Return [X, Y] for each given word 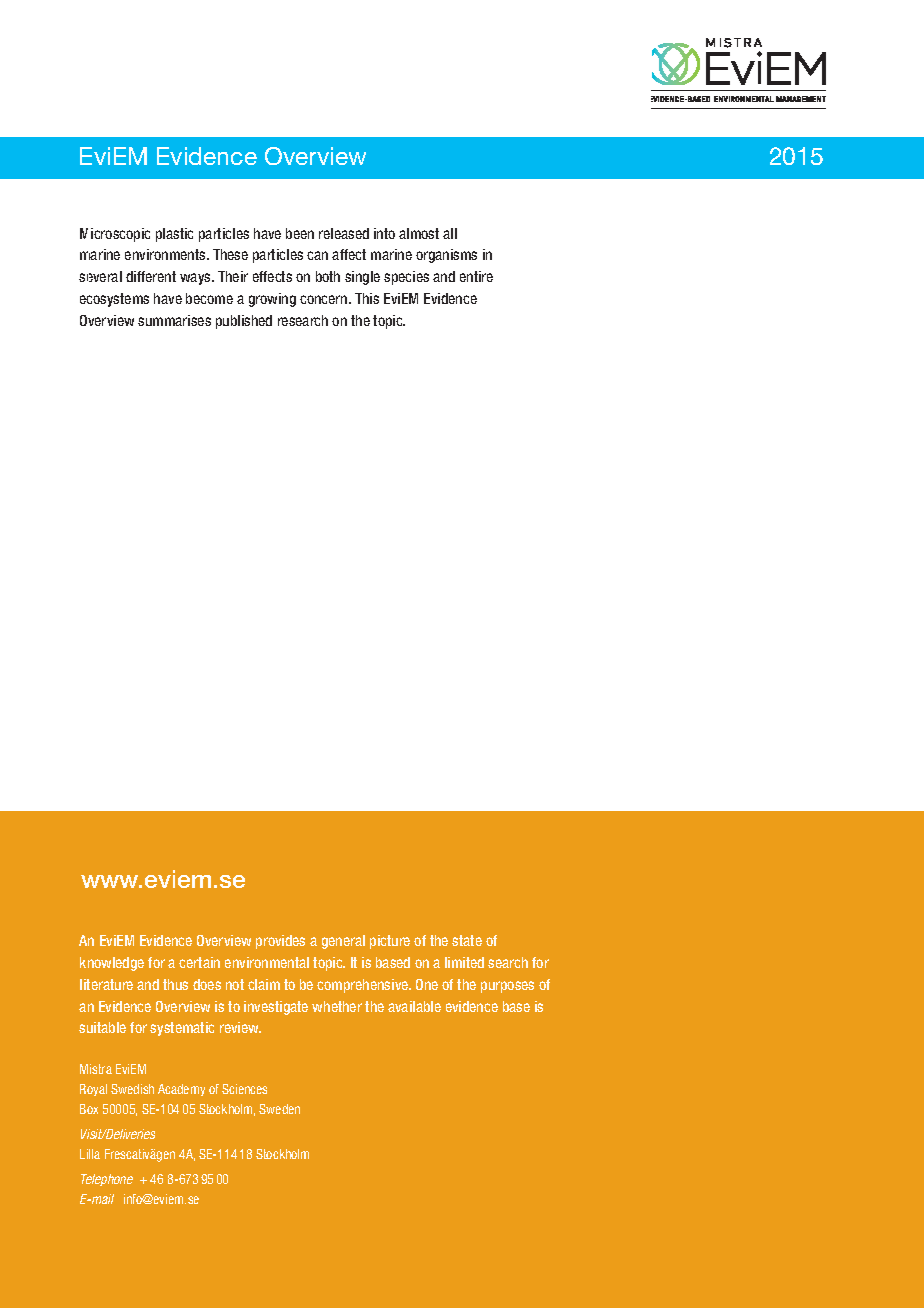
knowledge [112, 964]
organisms [446, 256]
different [151, 276]
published [244, 322]
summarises [174, 320]
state [467, 940]
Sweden [279, 1109]
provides [280, 942]
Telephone [107, 1180]
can [317, 255]
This [367, 298]
